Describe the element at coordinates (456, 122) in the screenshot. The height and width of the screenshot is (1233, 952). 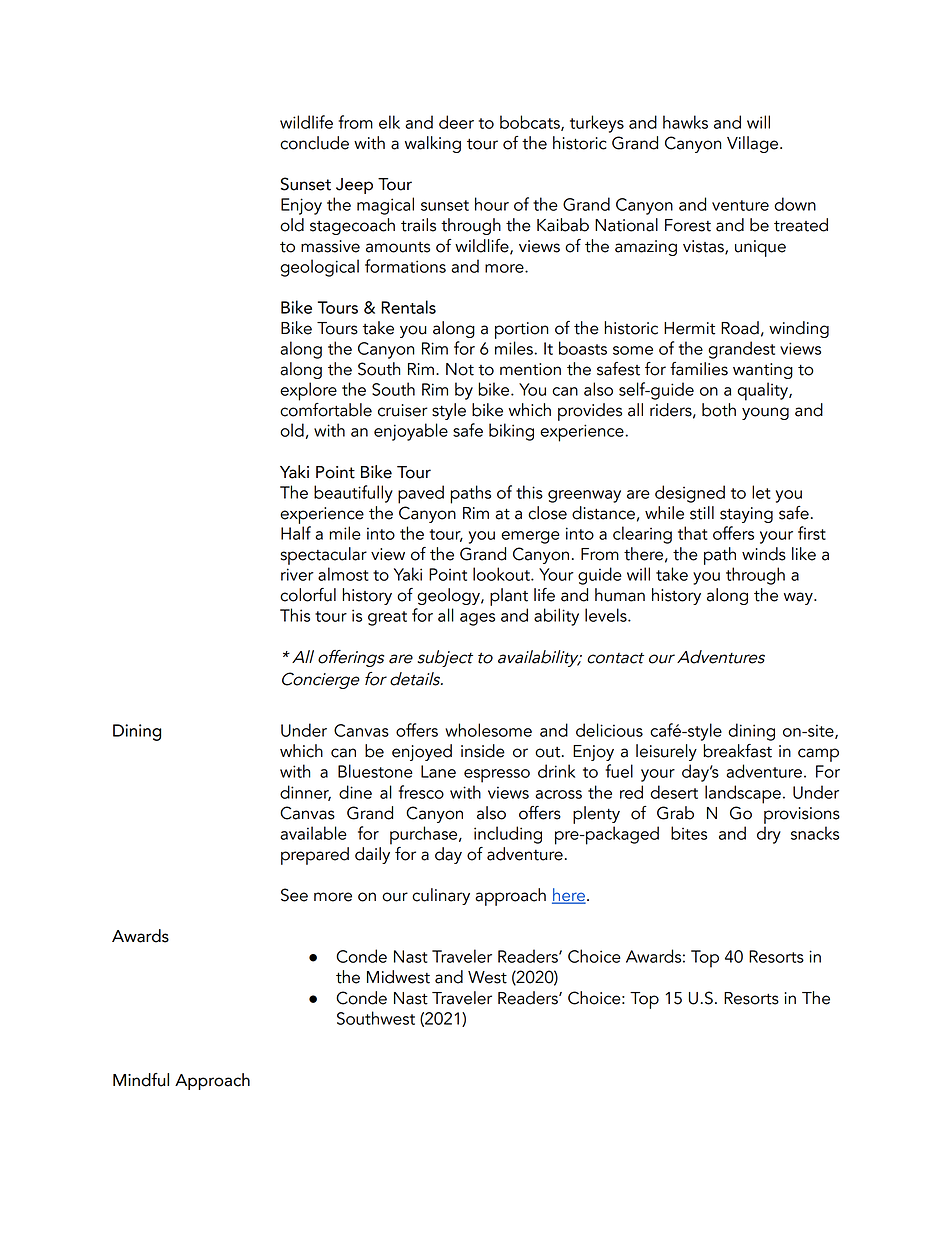
I see `deer` at that location.
